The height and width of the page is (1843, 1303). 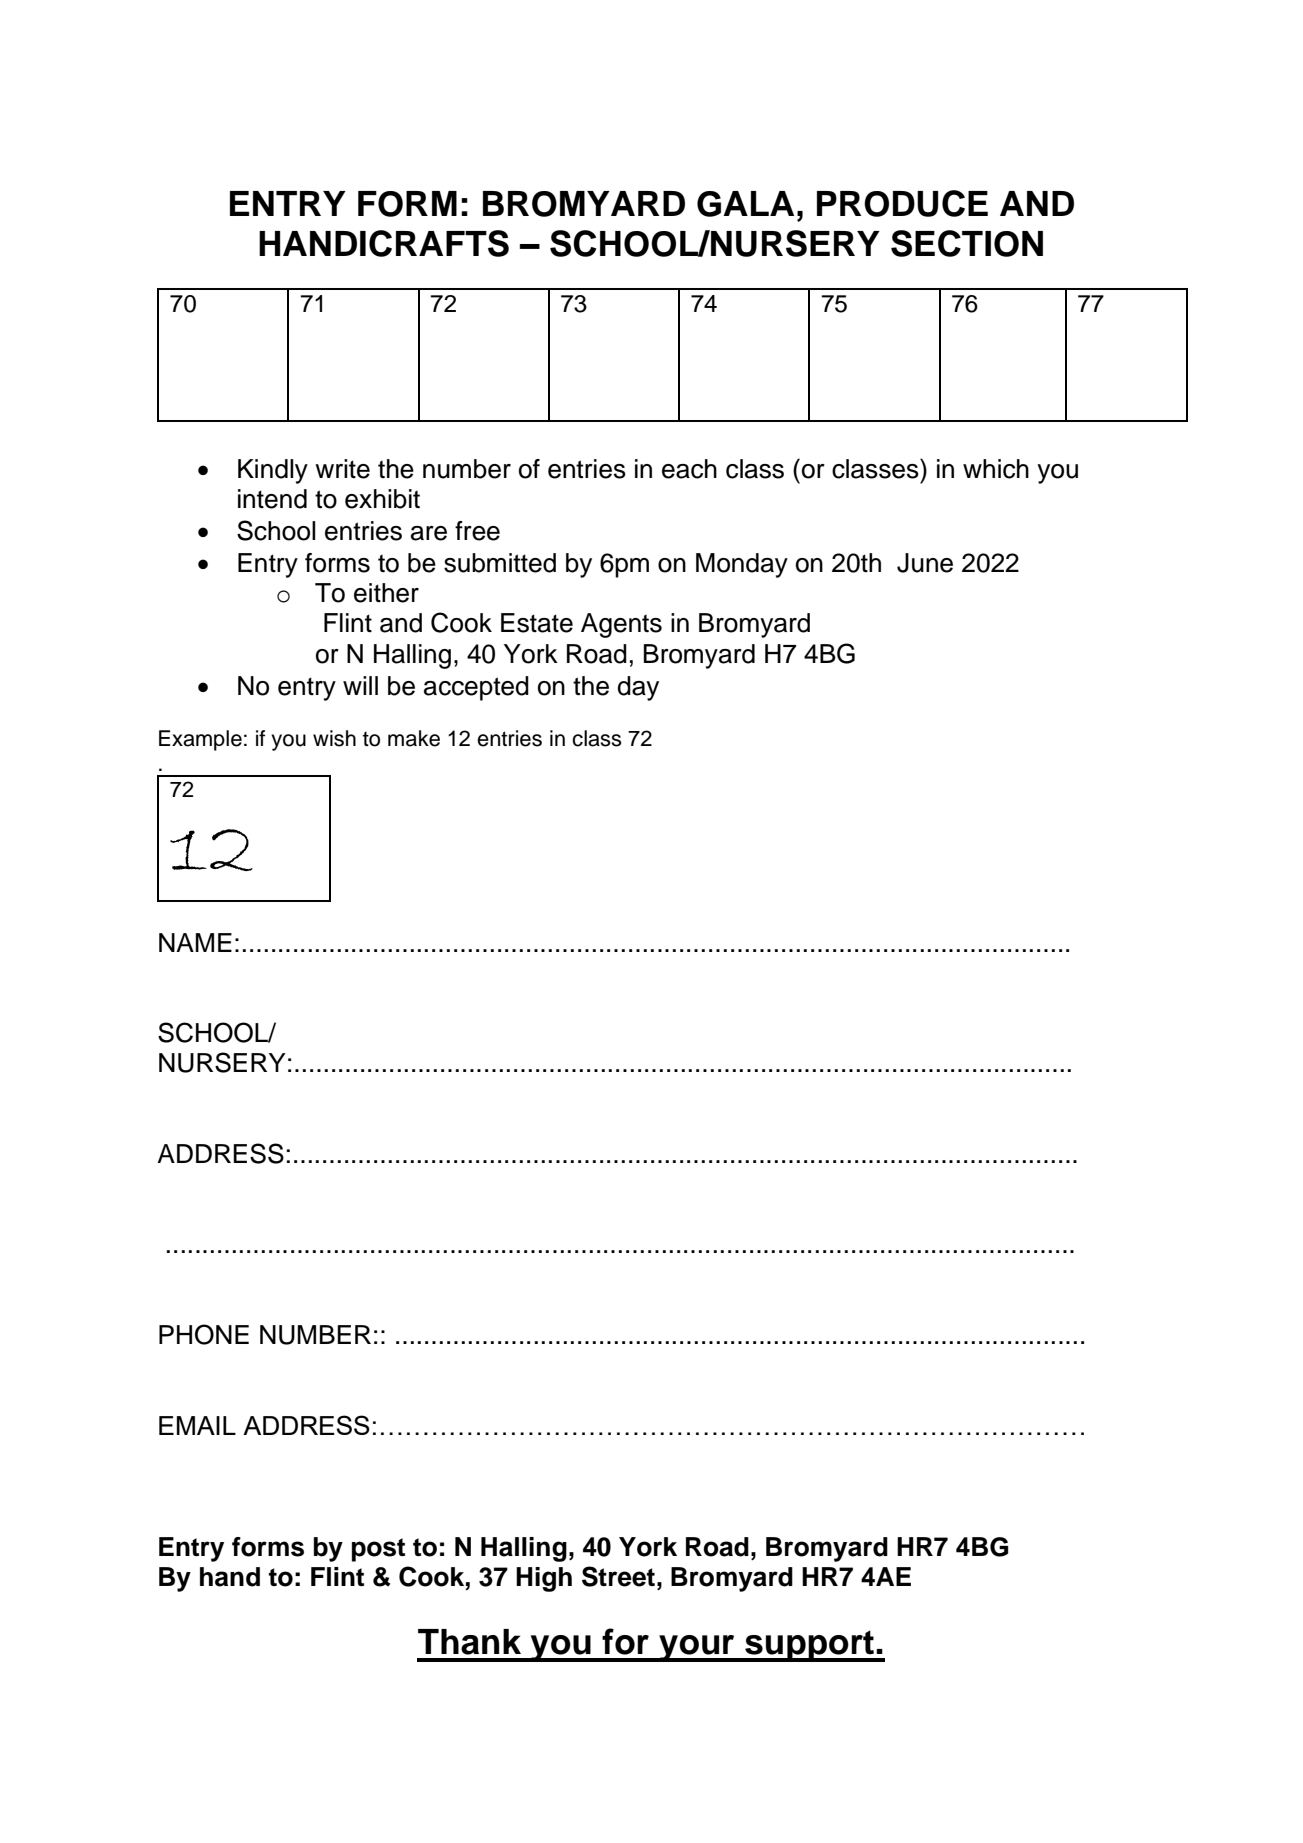 What do you see at coordinates (378, 1550) in the page?
I see `post` at bounding box center [378, 1550].
